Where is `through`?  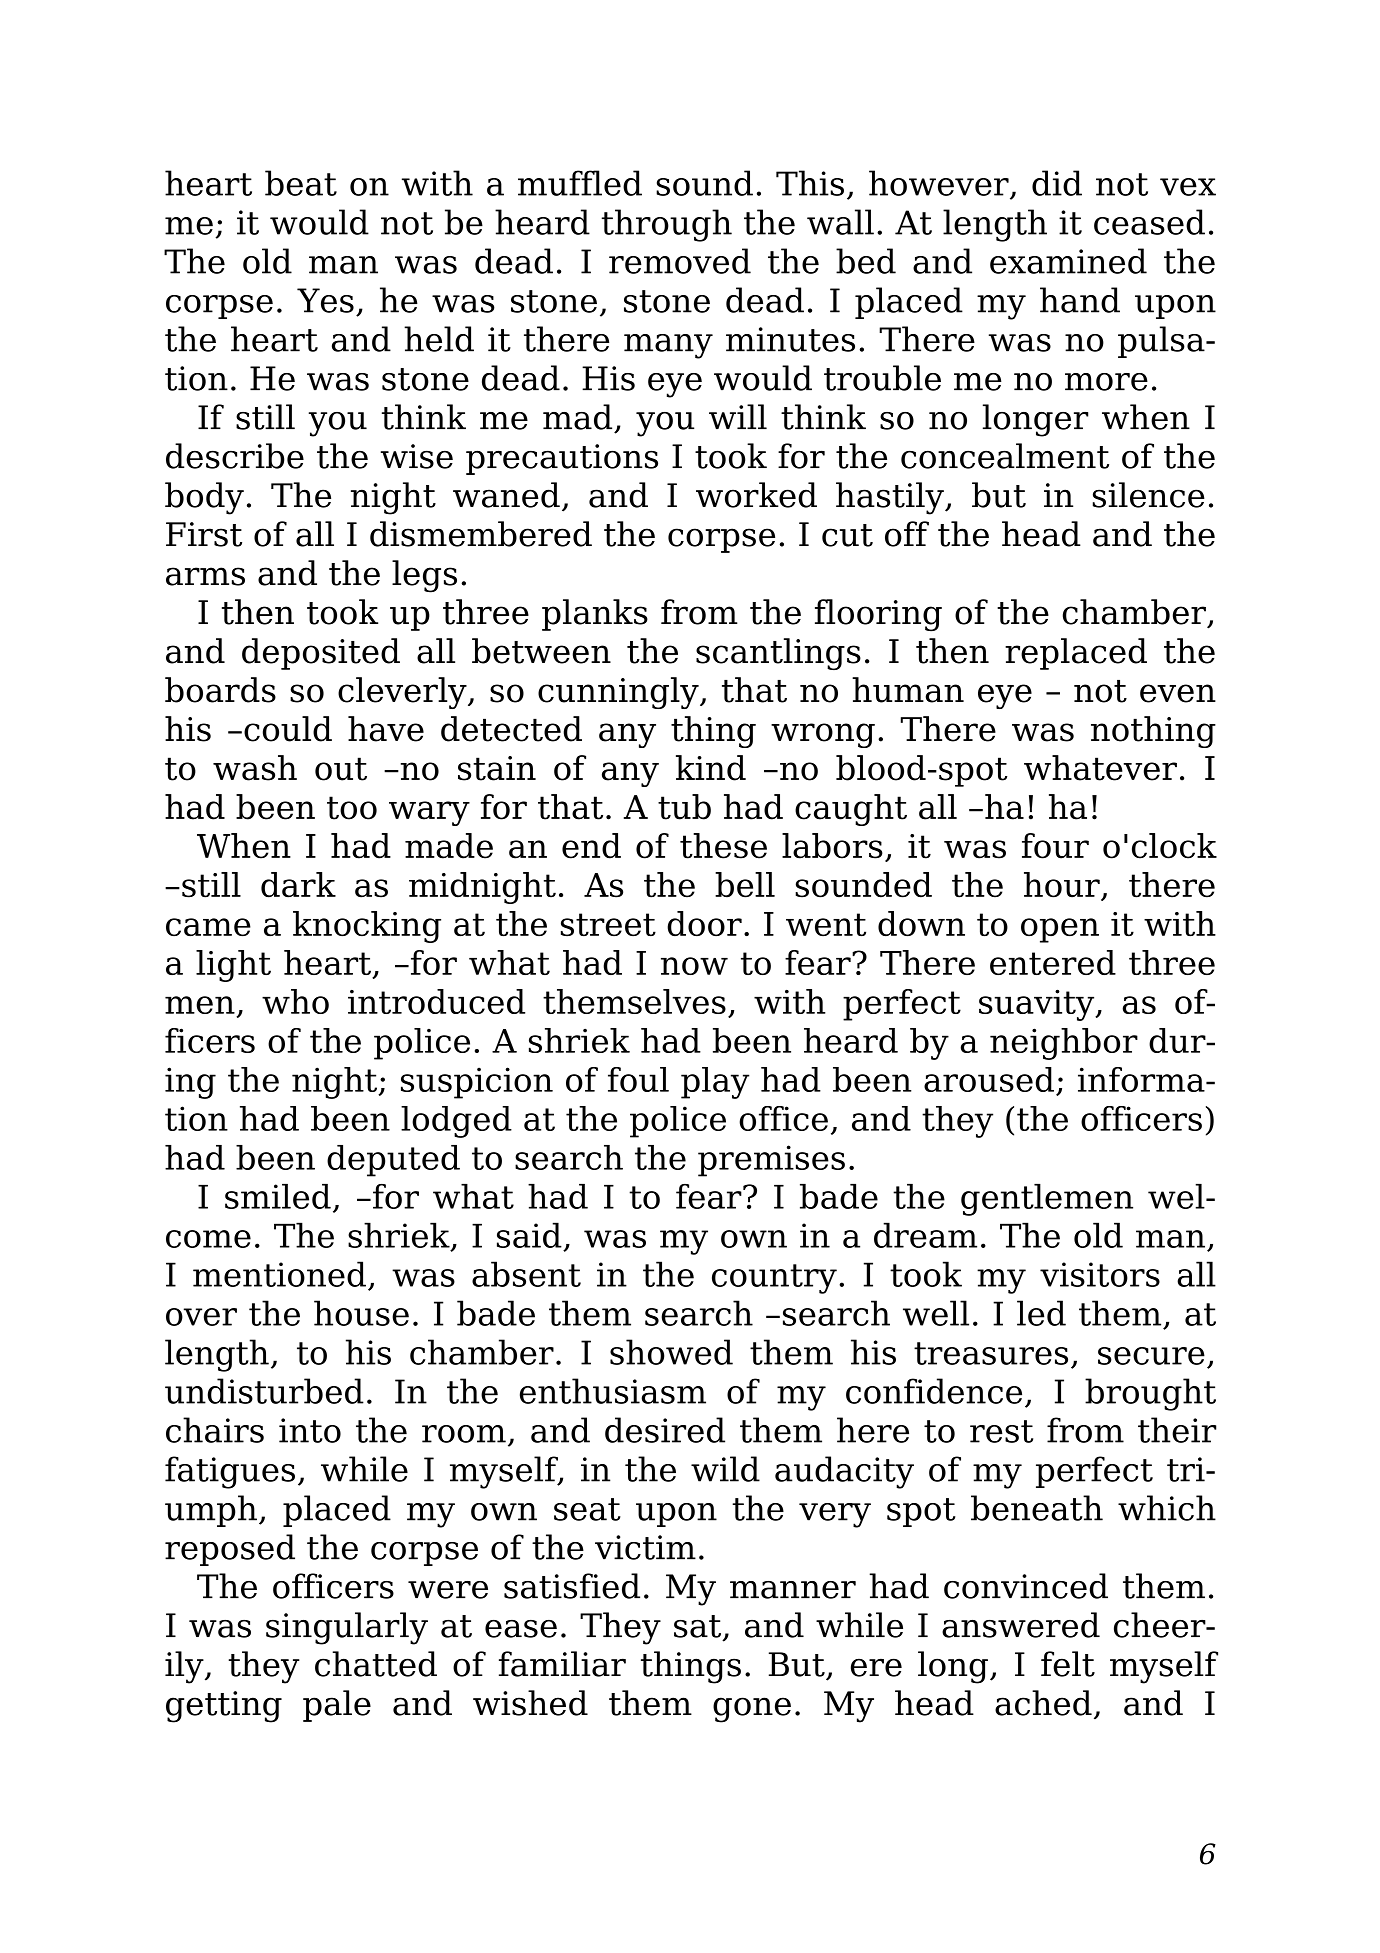 through is located at coordinates (666, 225).
